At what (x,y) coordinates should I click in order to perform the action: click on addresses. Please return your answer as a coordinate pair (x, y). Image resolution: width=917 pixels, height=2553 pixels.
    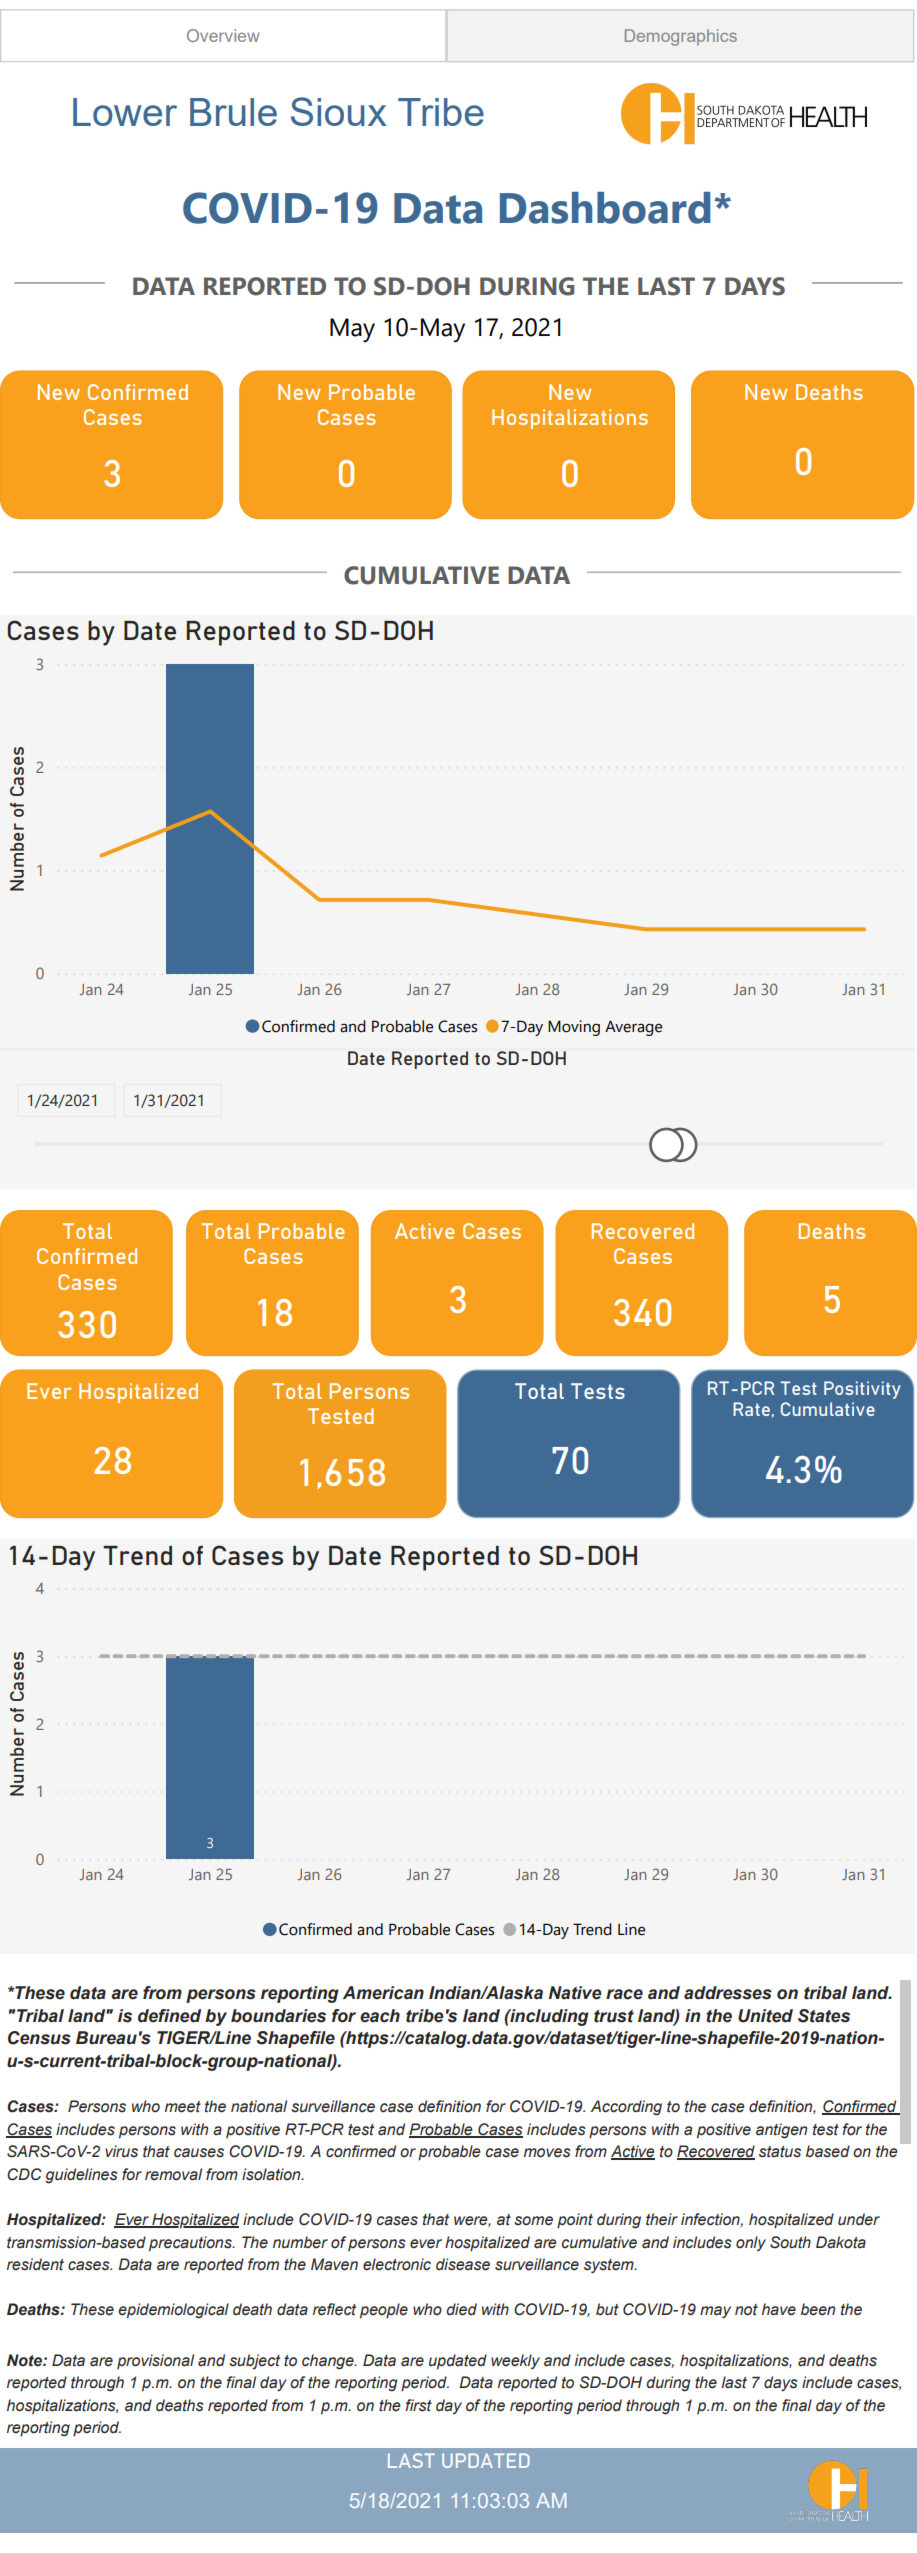
    Looking at the image, I should click on (728, 1993).
